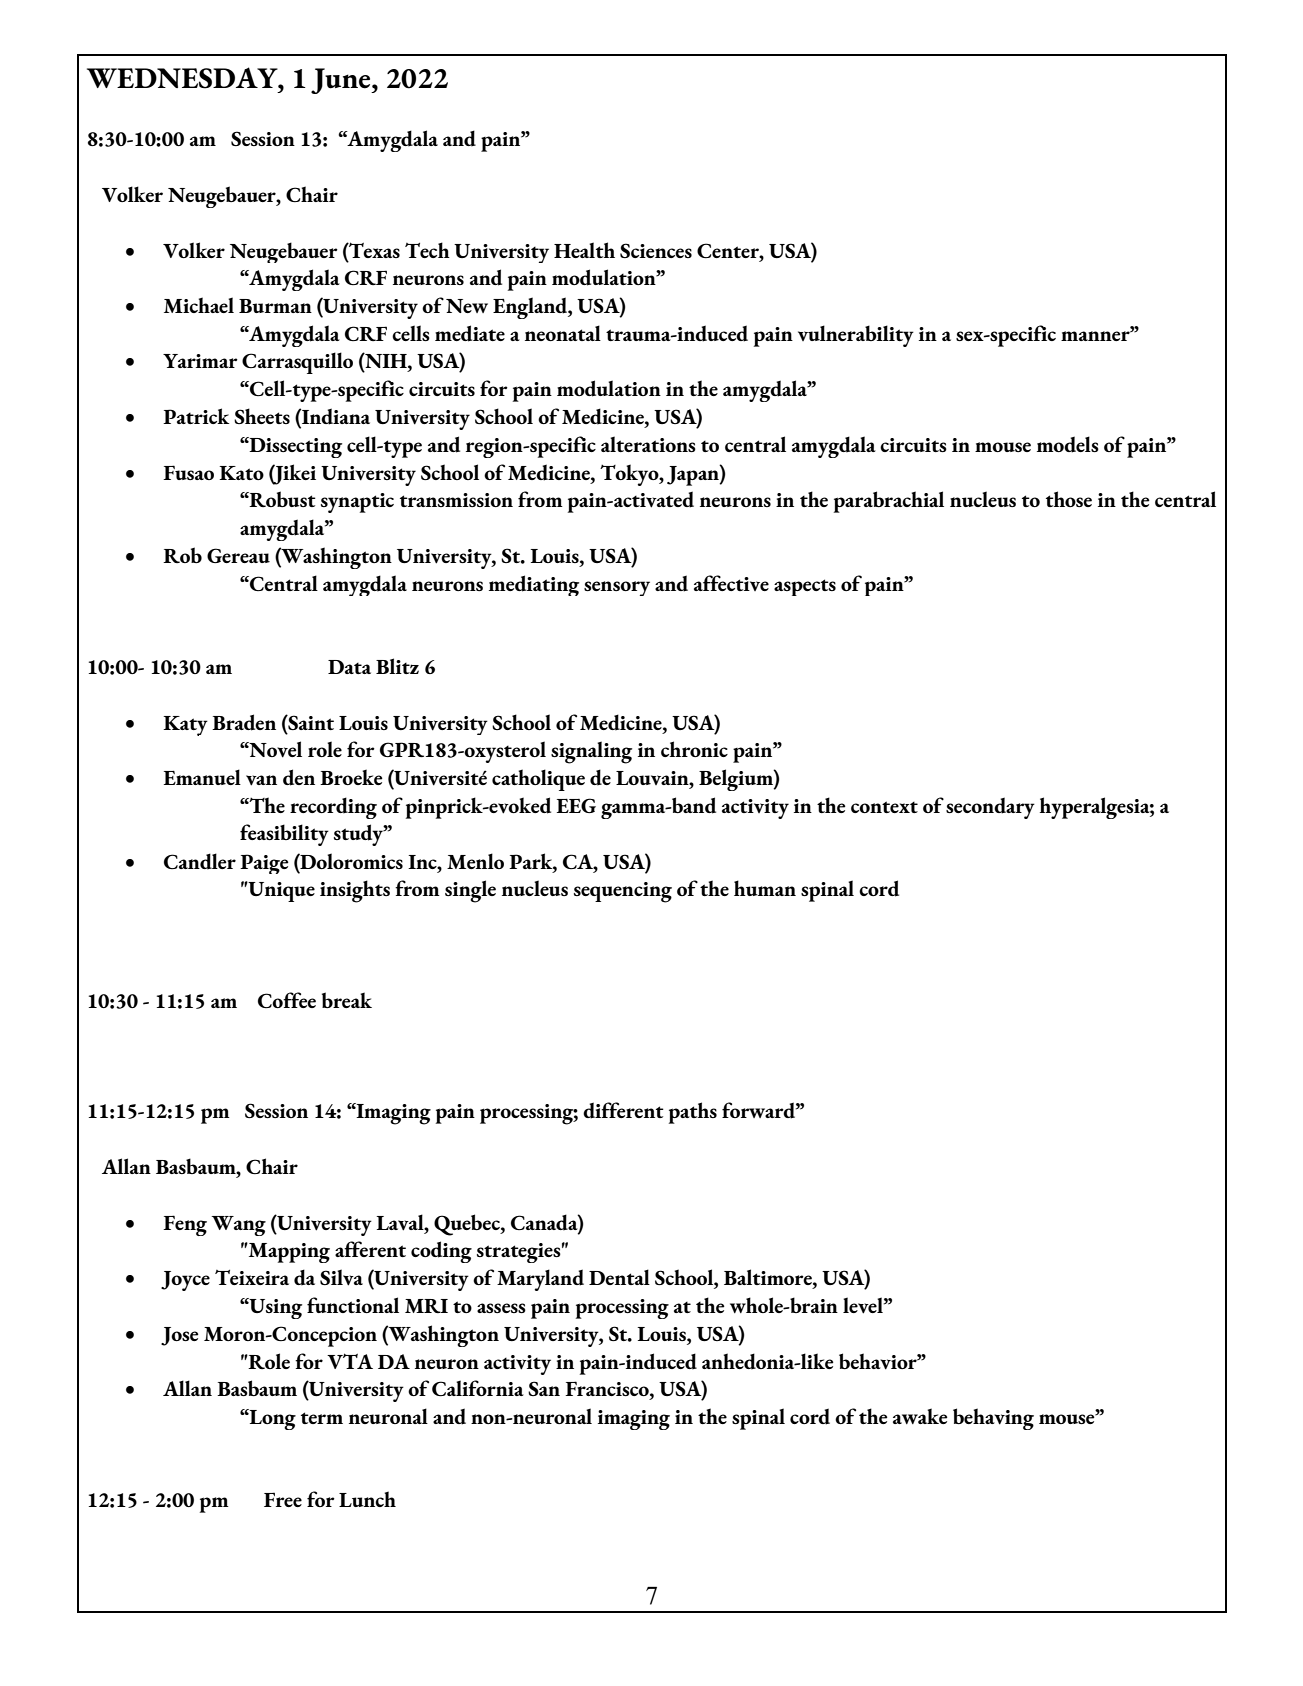  What do you see at coordinates (238, 1226) in the document?
I see `Wang` at bounding box center [238, 1226].
